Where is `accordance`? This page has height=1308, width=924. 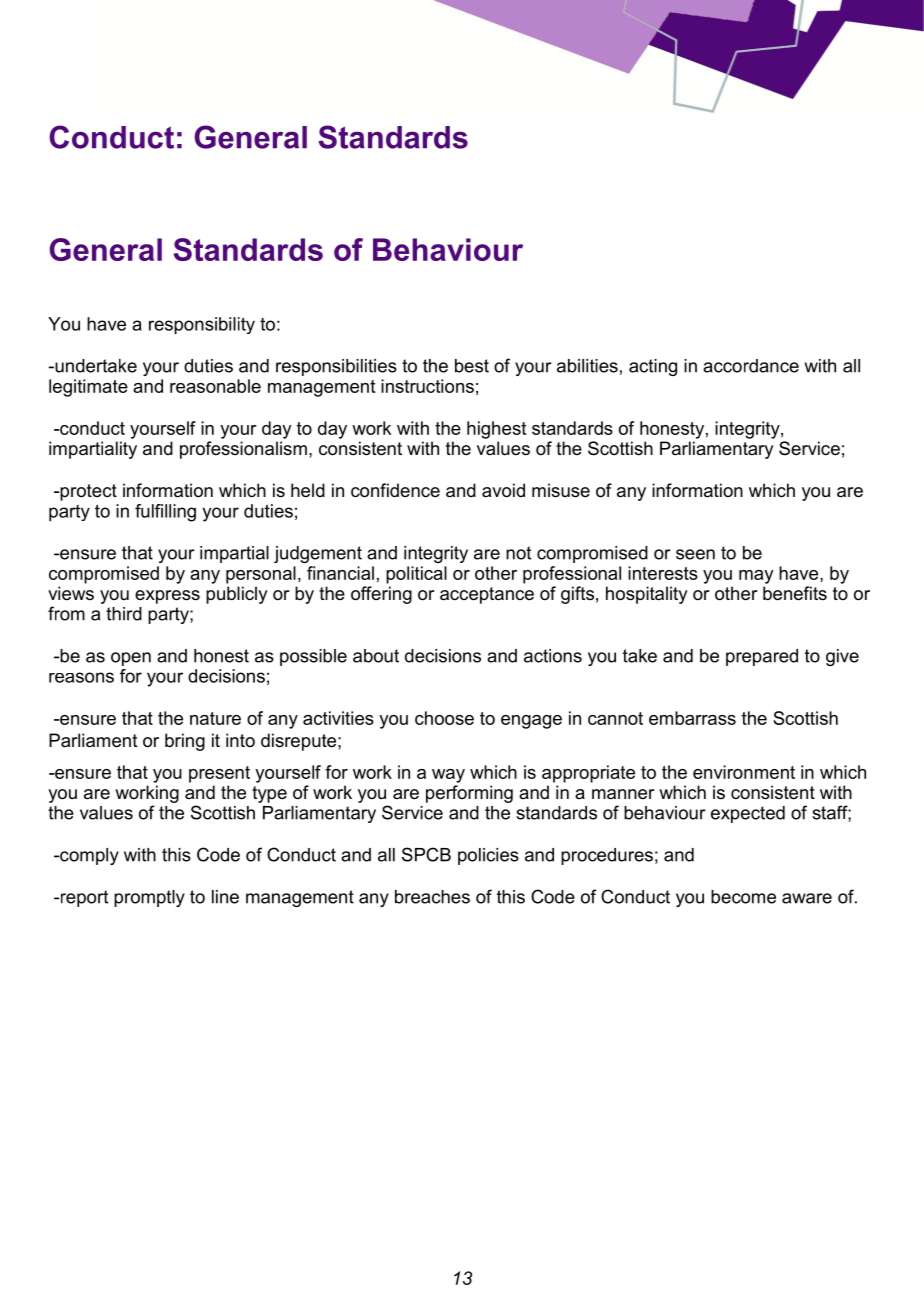
accordance is located at coordinates (751, 366).
